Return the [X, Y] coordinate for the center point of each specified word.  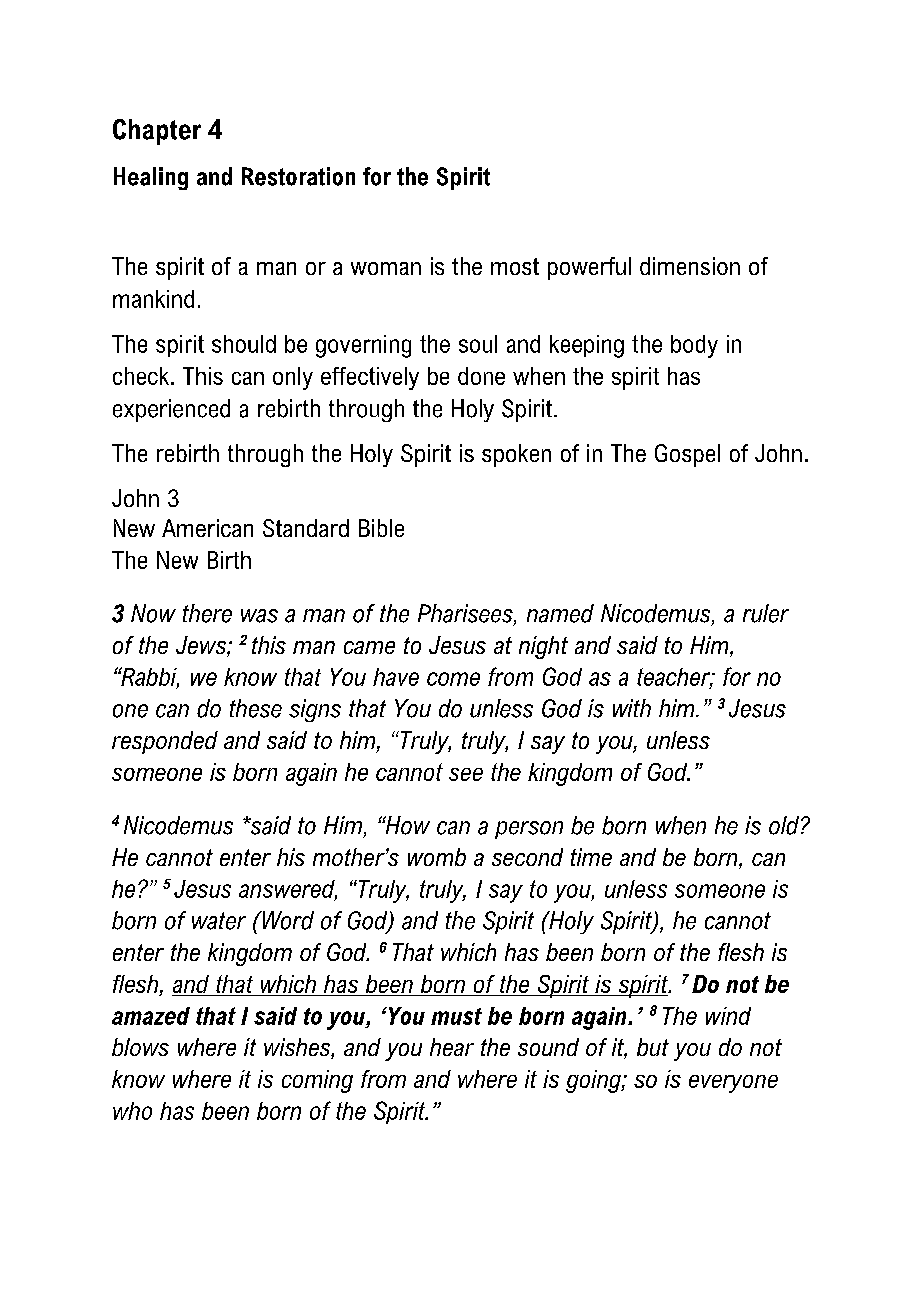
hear [452, 1047]
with [632, 708]
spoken [516, 455]
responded [165, 742]
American [207, 528]
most [515, 266]
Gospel [687, 455]
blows [140, 1047]
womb [437, 857]
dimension [690, 266]
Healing [151, 178]
